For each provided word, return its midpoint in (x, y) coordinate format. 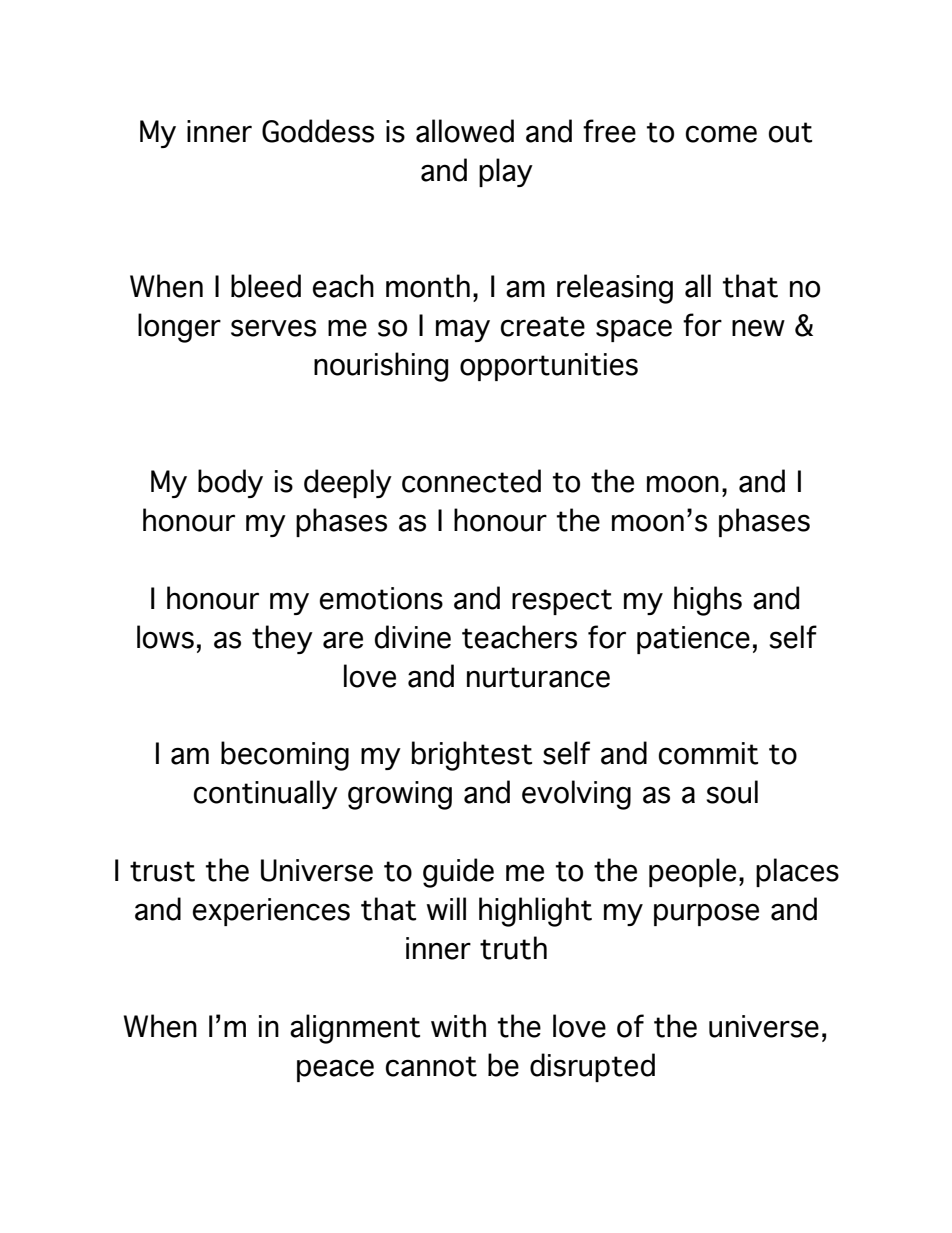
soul (732, 792)
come (721, 134)
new (758, 328)
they (282, 639)
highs (708, 601)
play (506, 172)
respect (562, 602)
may (463, 330)
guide (458, 873)
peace (335, 1070)
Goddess (318, 131)
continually (266, 794)
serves (273, 328)
